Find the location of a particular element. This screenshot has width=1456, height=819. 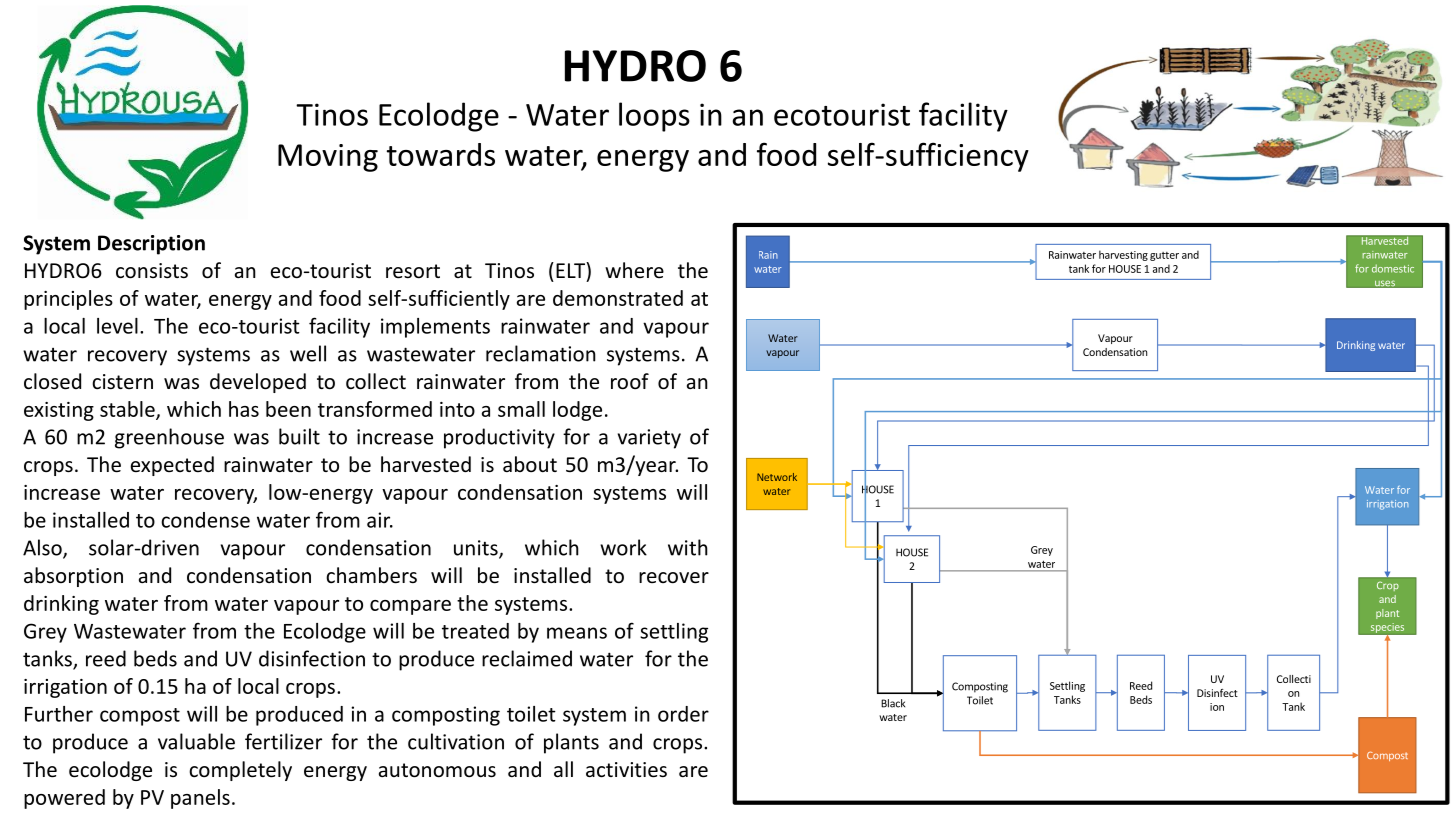

domestic is located at coordinates (1393, 268).
